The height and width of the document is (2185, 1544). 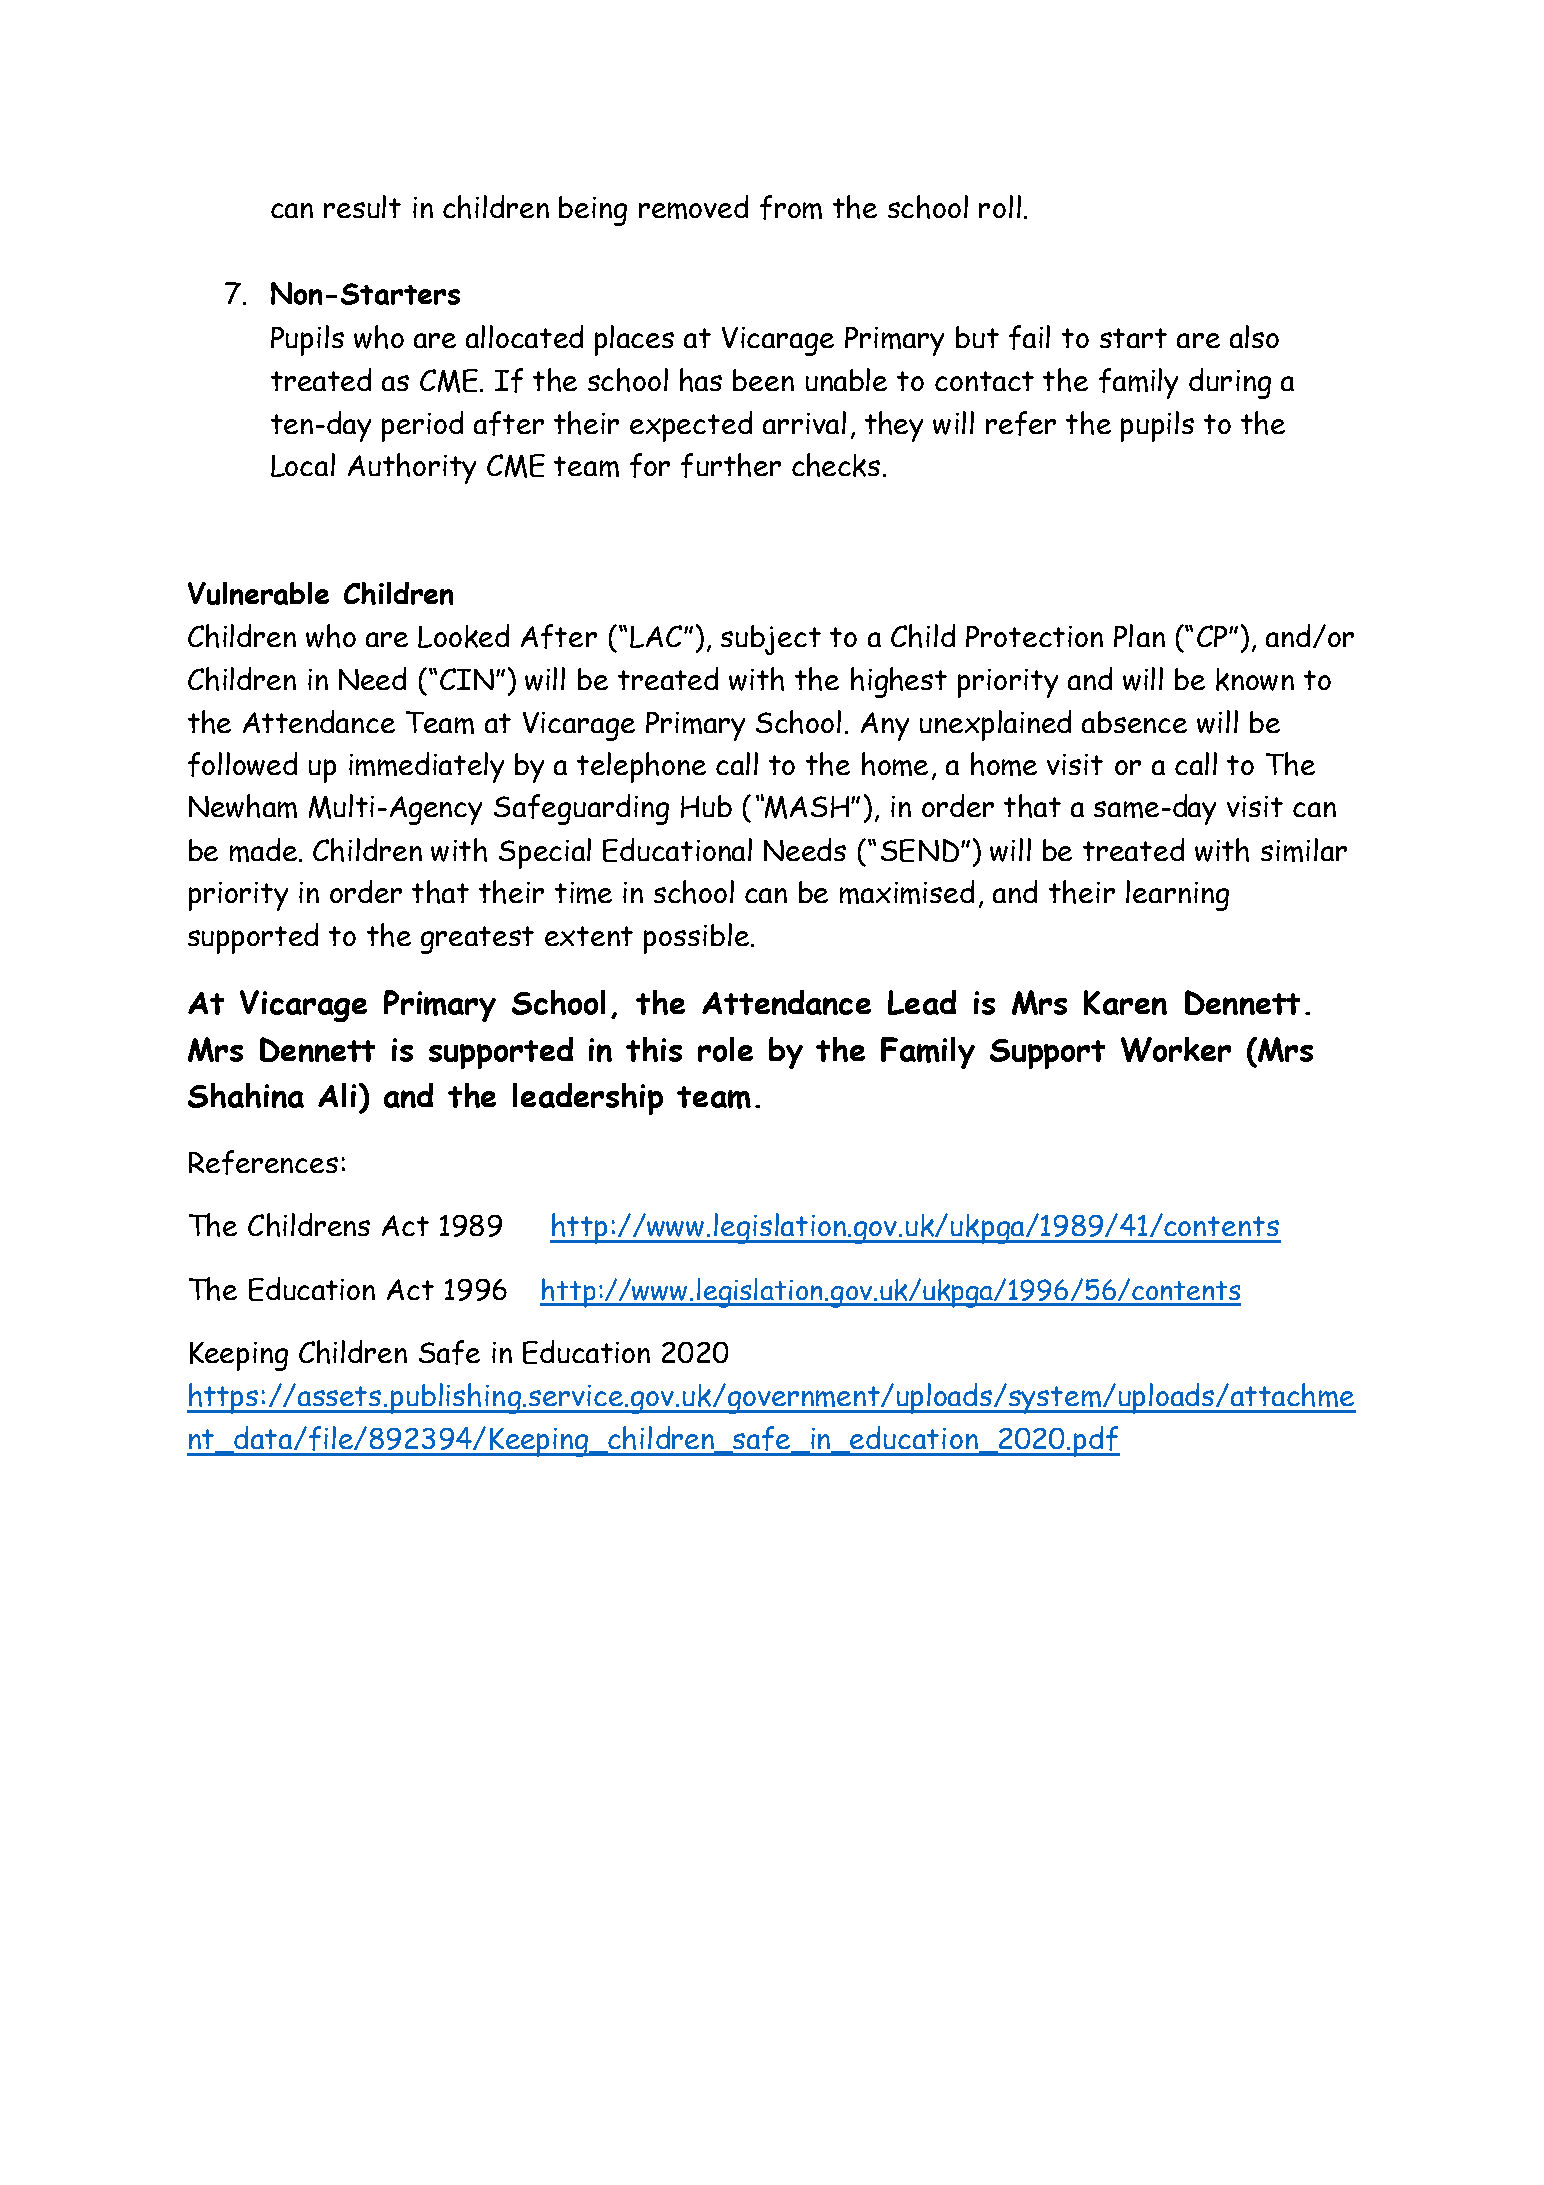 I want to click on Looked, so click(x=463, y=636).
